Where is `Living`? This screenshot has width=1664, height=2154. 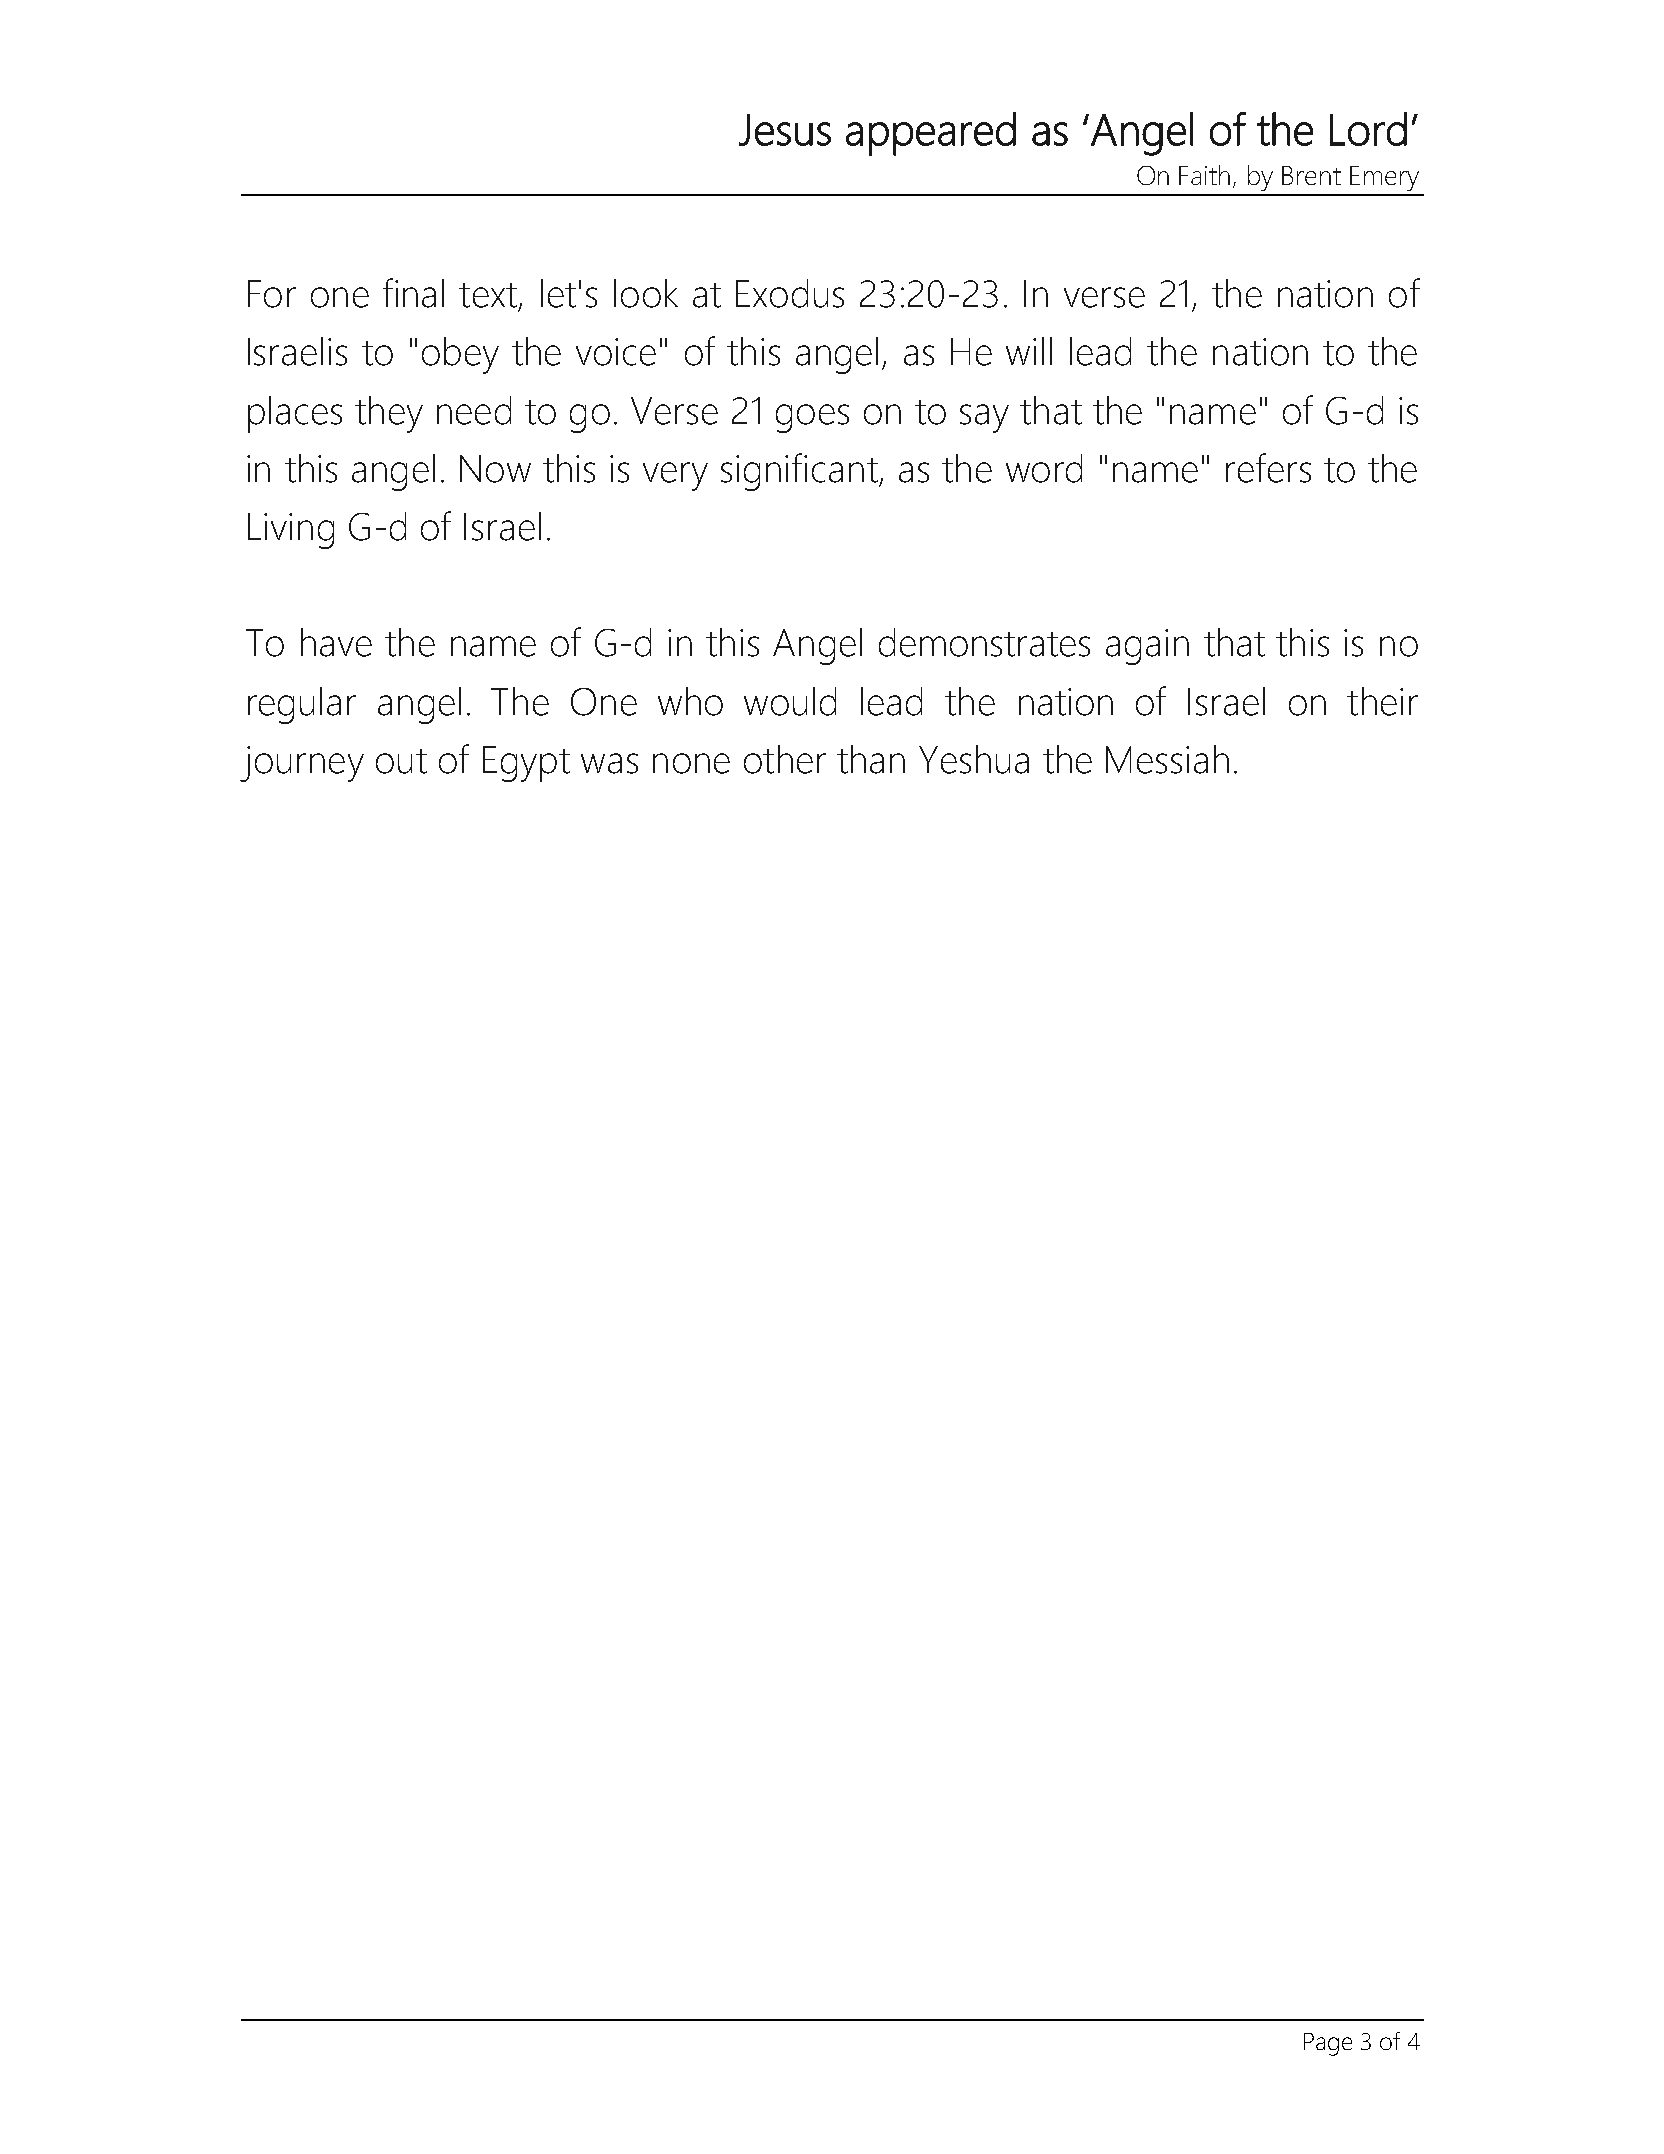 Living is located at coordinates (291, 531).
